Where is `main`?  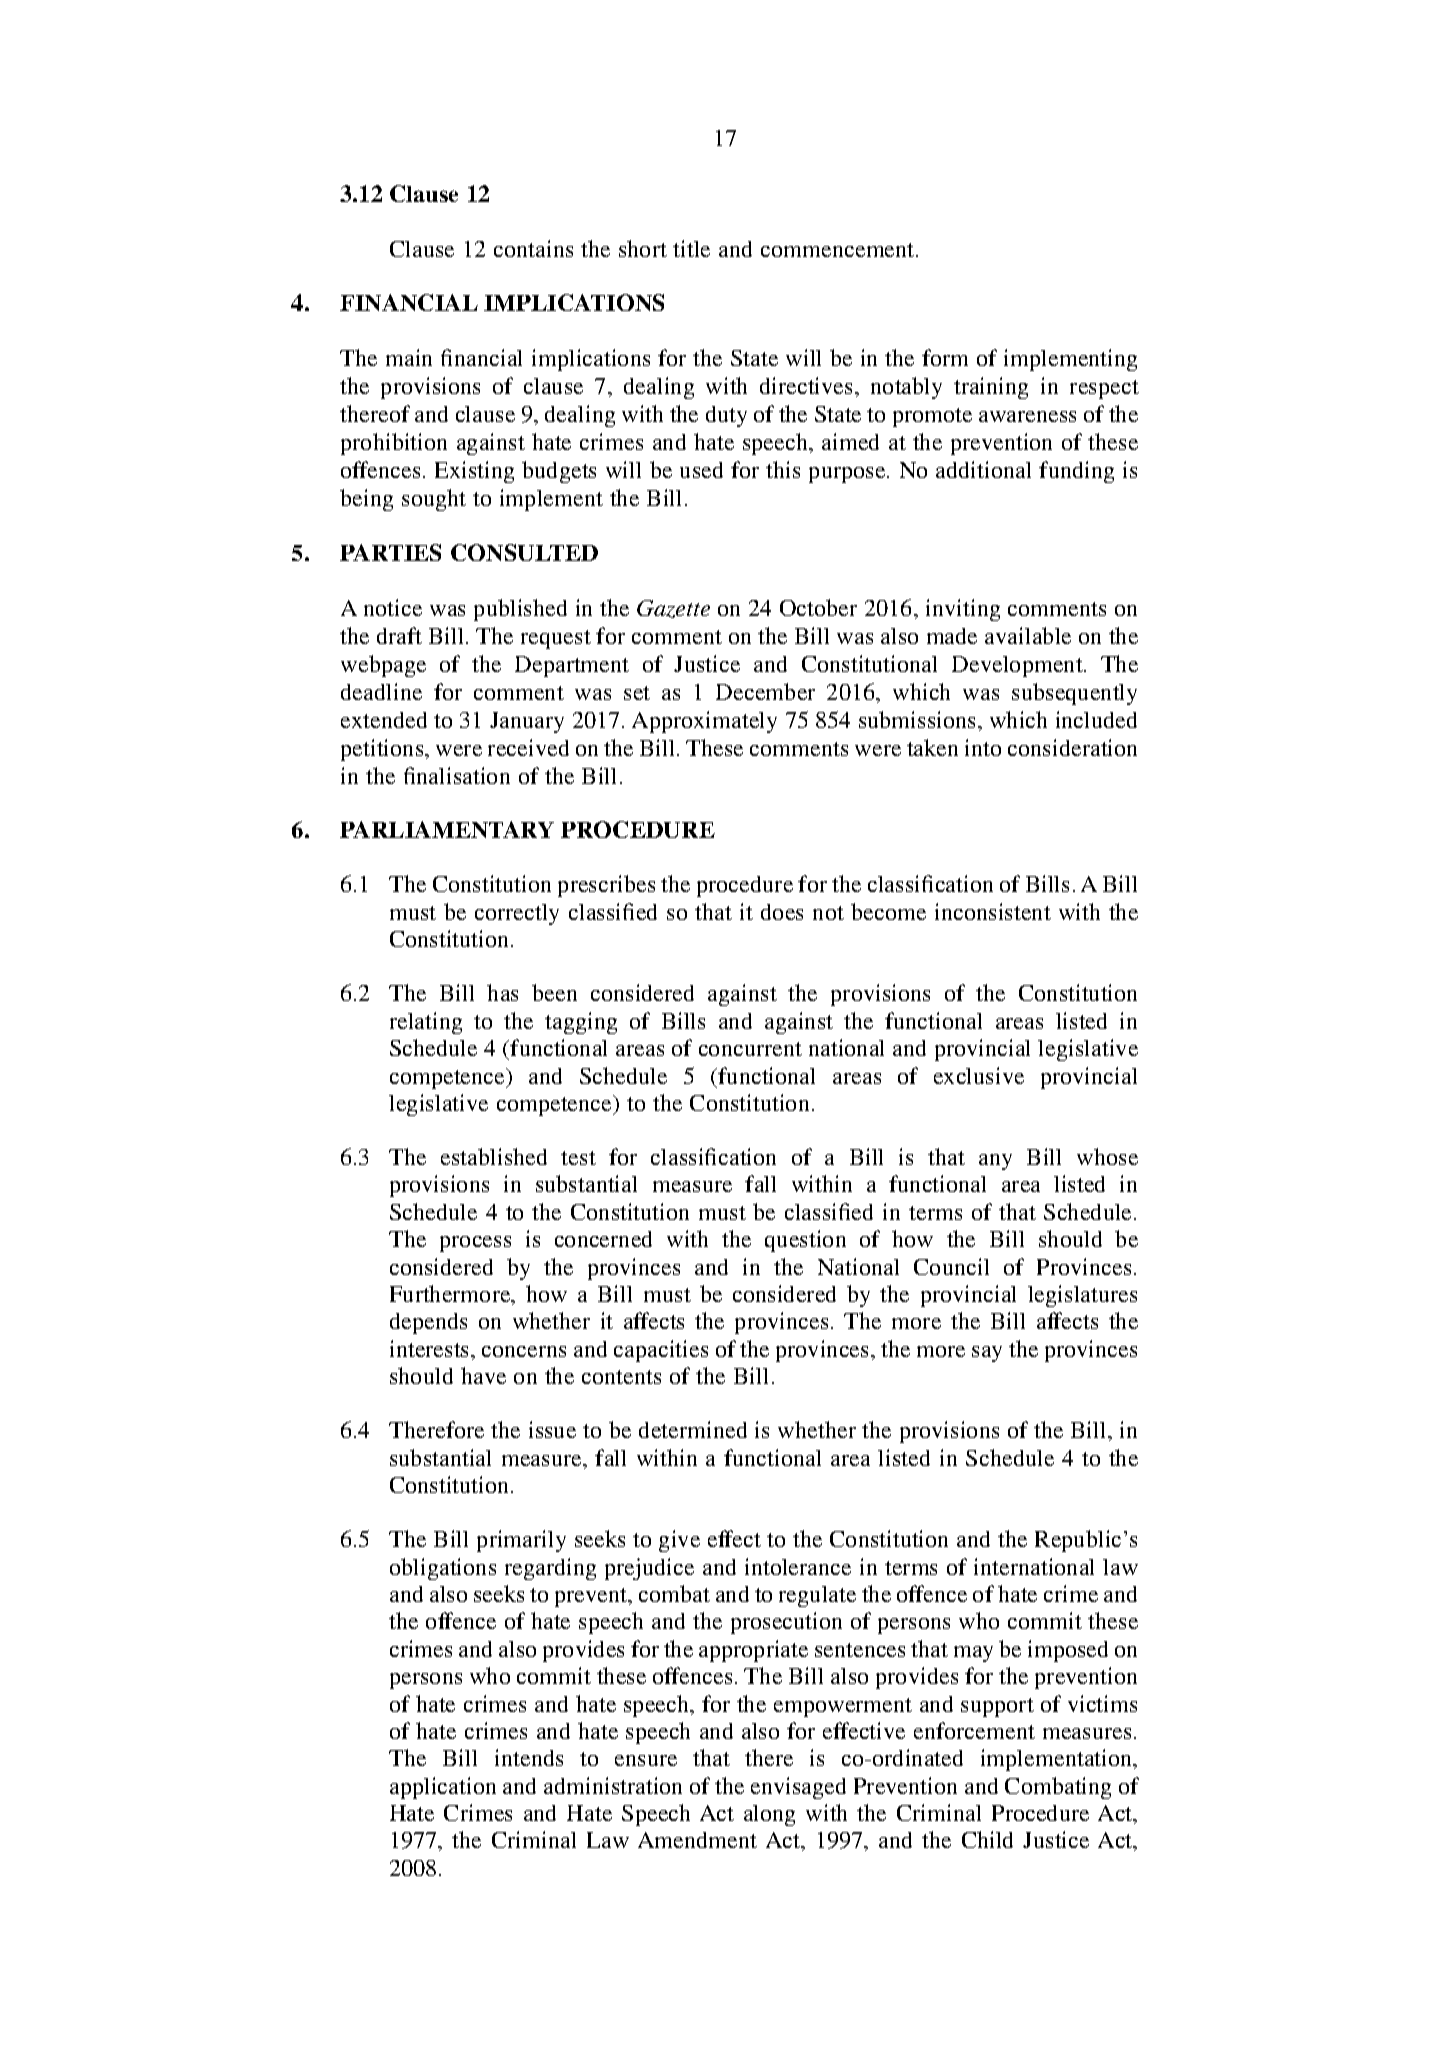 main is located at coordinates (409, 357).
